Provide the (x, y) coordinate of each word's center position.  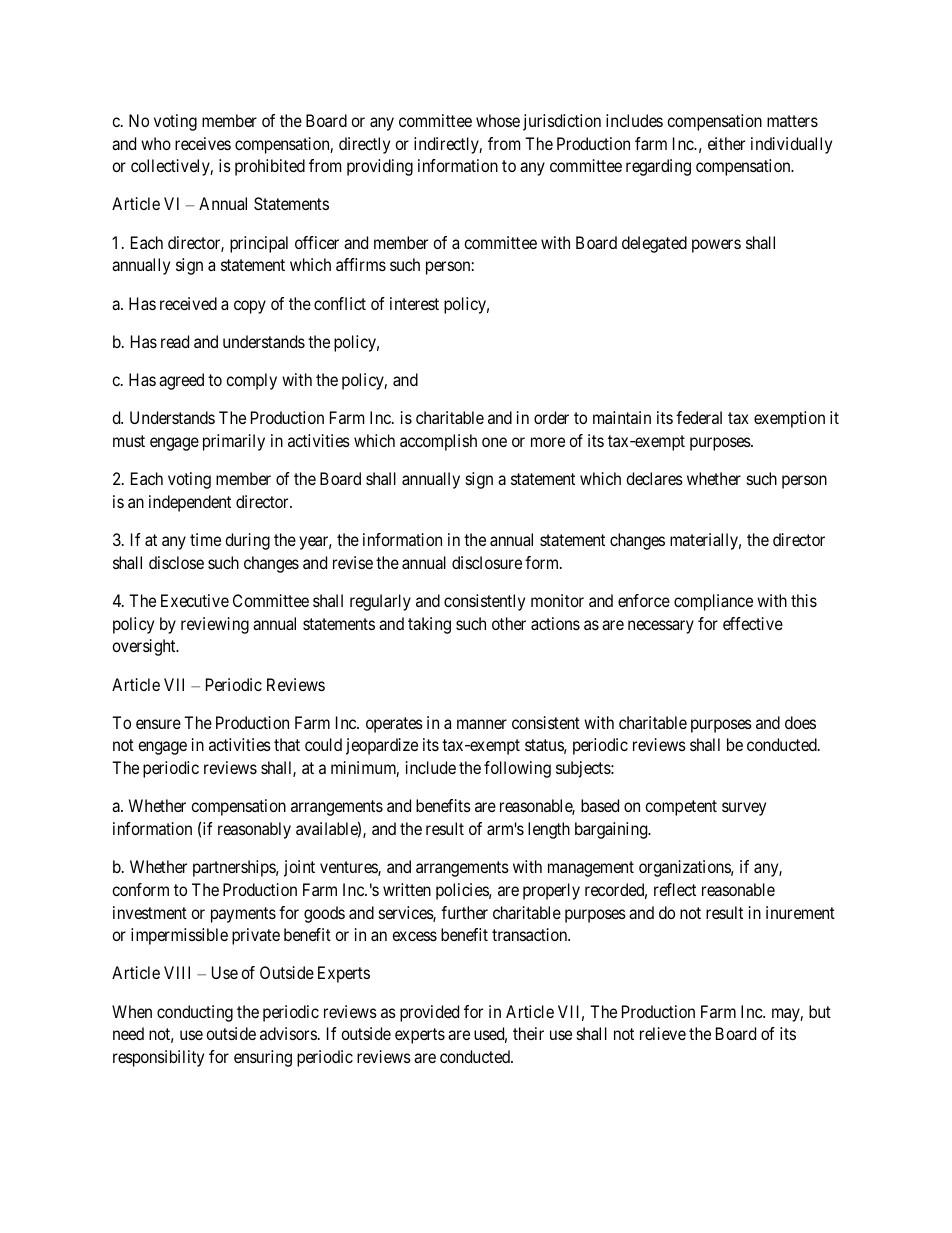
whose (498, 120)
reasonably (254, 830)
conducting (195, 1013)
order (551, 417)
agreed (181, 381)
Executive (195, 600)
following (517, 769)
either (726, 143)
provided (429, 1013)
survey (744, 809)
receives (203, 143)
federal (699, 417)
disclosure (487, 562)
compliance (713, 602)
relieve (663, 1033)
